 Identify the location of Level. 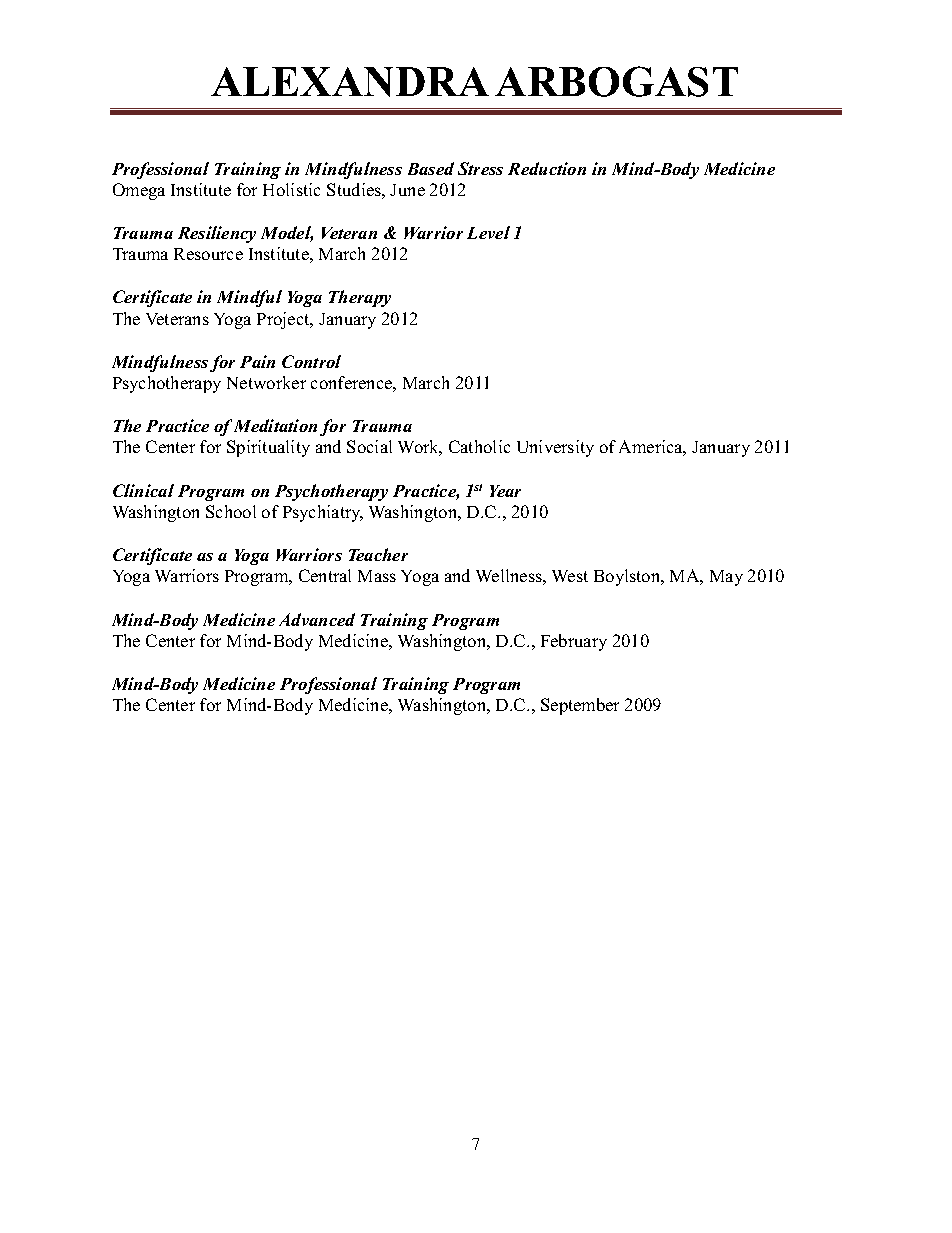
(488, 232).
